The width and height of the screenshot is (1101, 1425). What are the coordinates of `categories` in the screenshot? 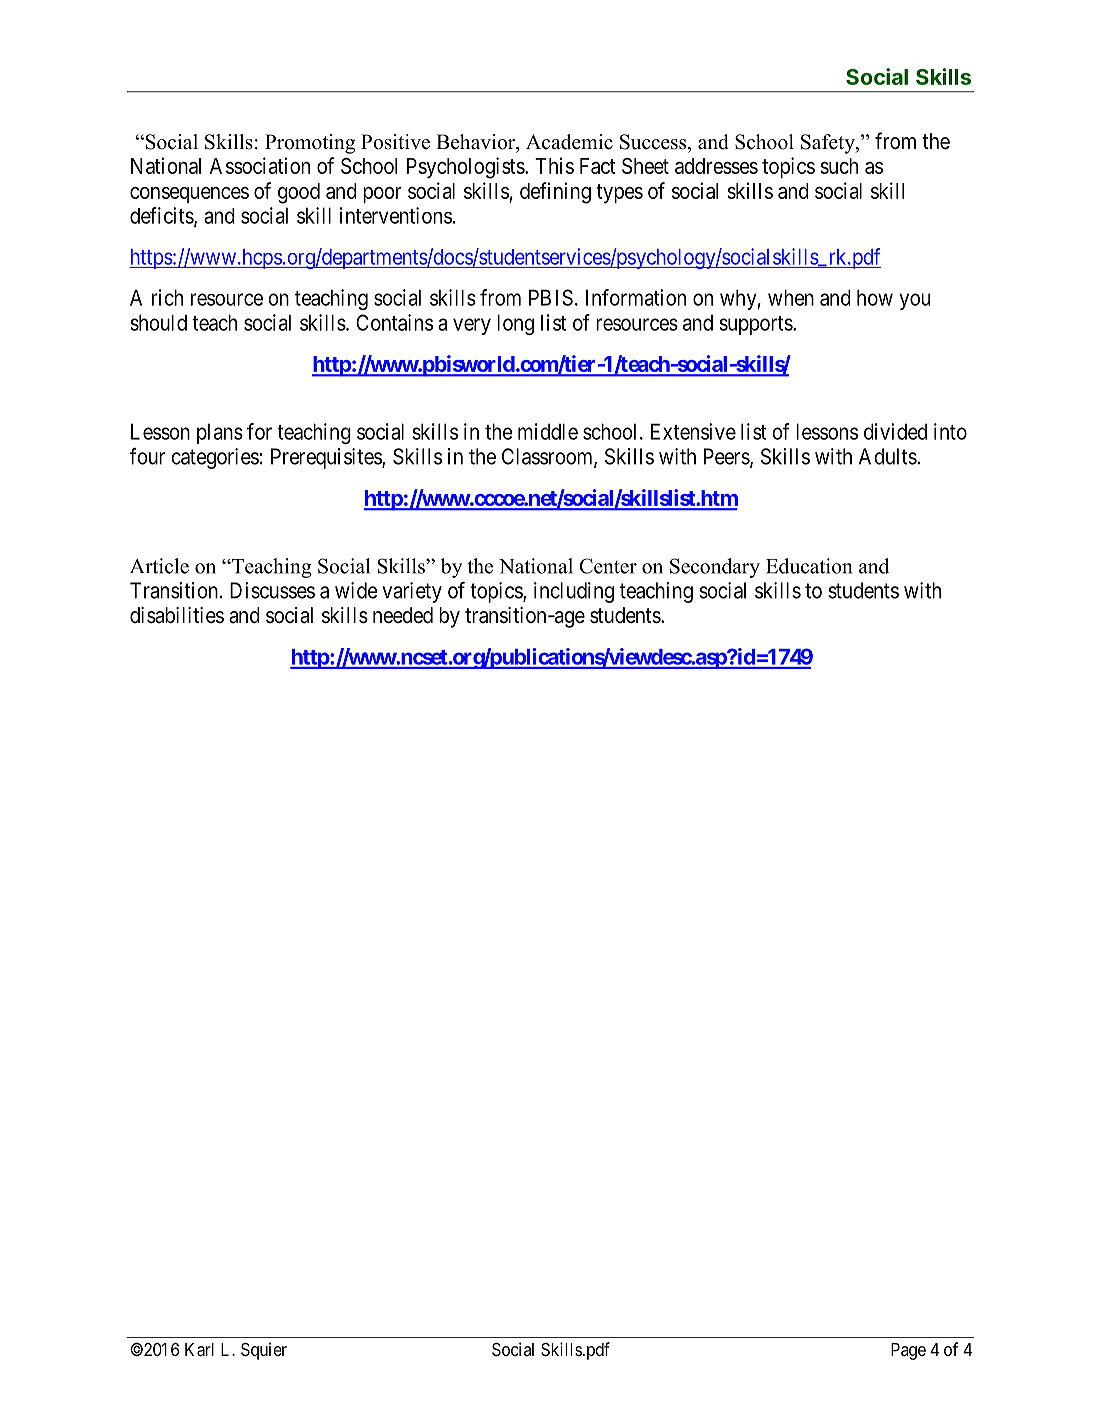 It's located at (215, 458).
